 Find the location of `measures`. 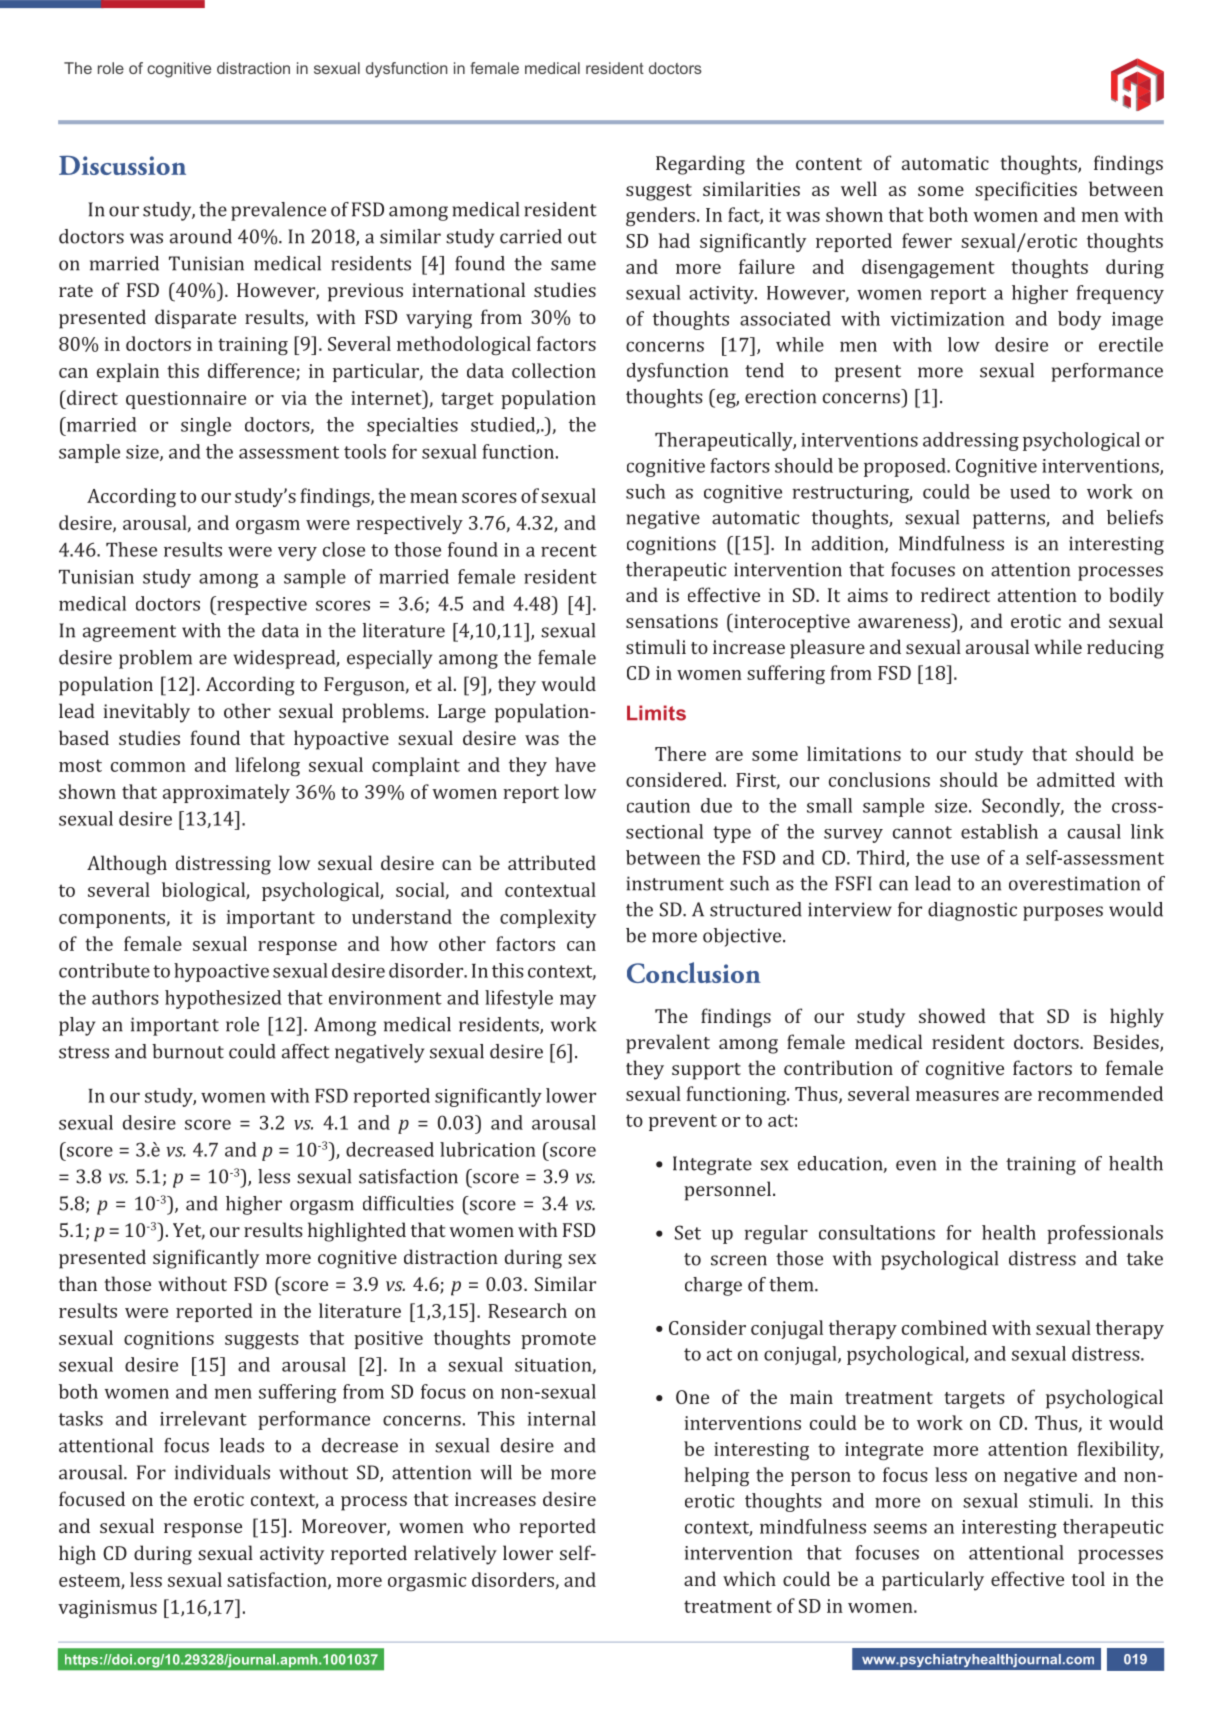

measures is located at coordinates (957, 1096).
